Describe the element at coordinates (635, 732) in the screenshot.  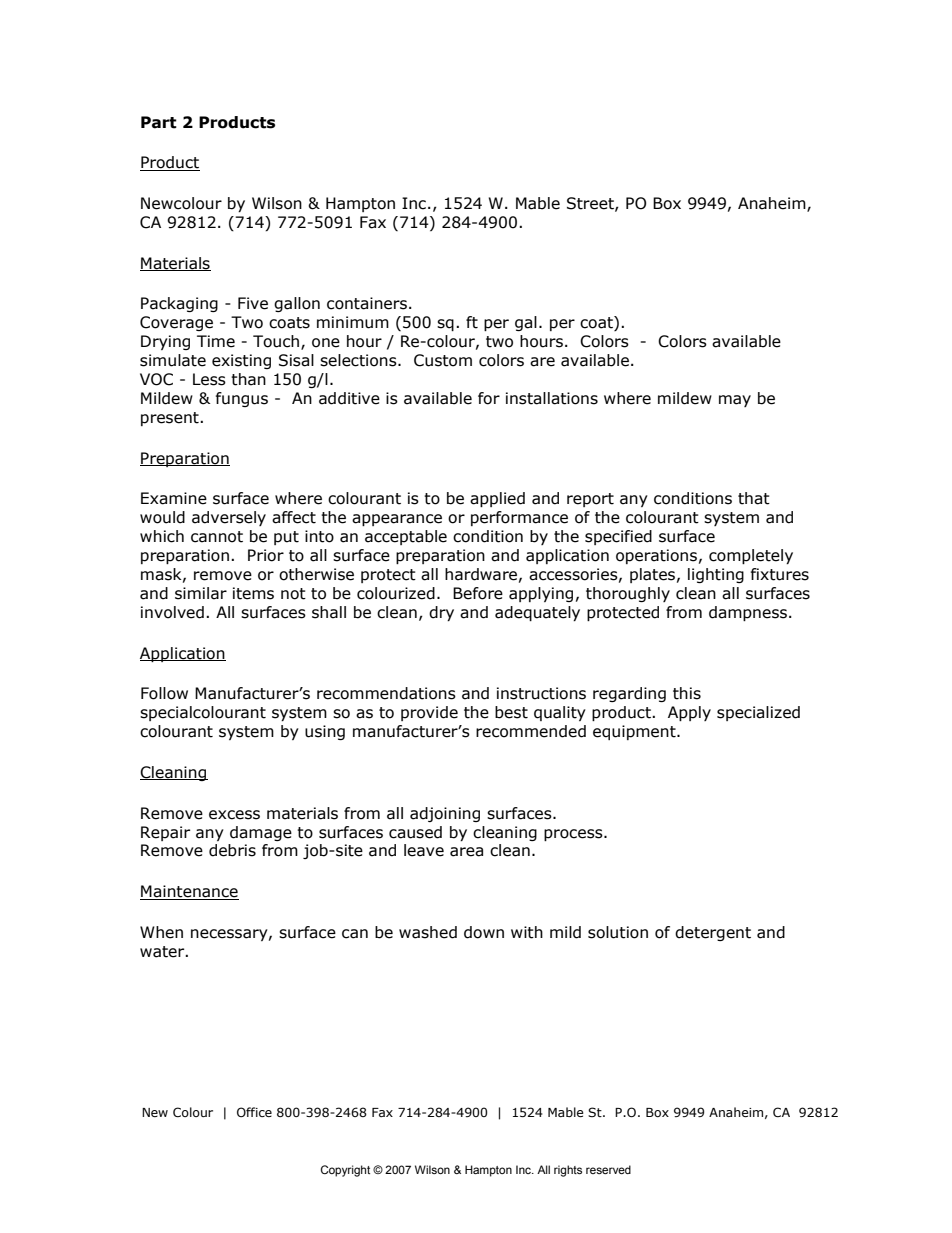
I see `equipment` at that location.
